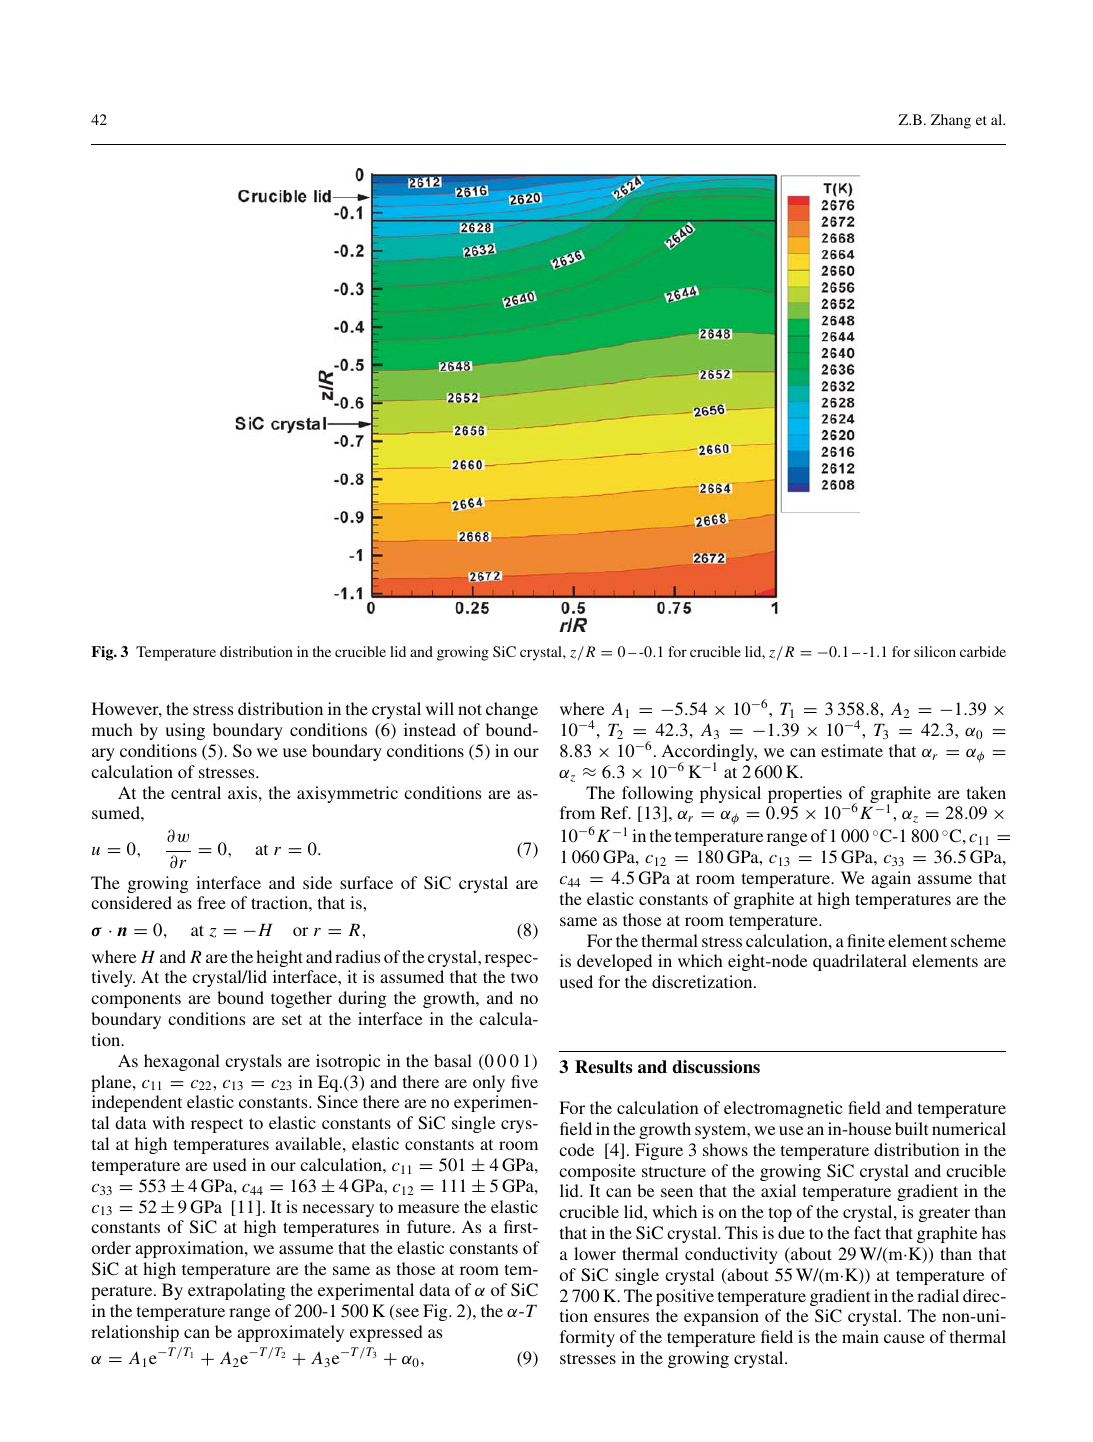 The width and height of the screenshot is (1093, 1442). Describe the element at coordinates (211, 902) in the screenshot. I see `free` at that location.
